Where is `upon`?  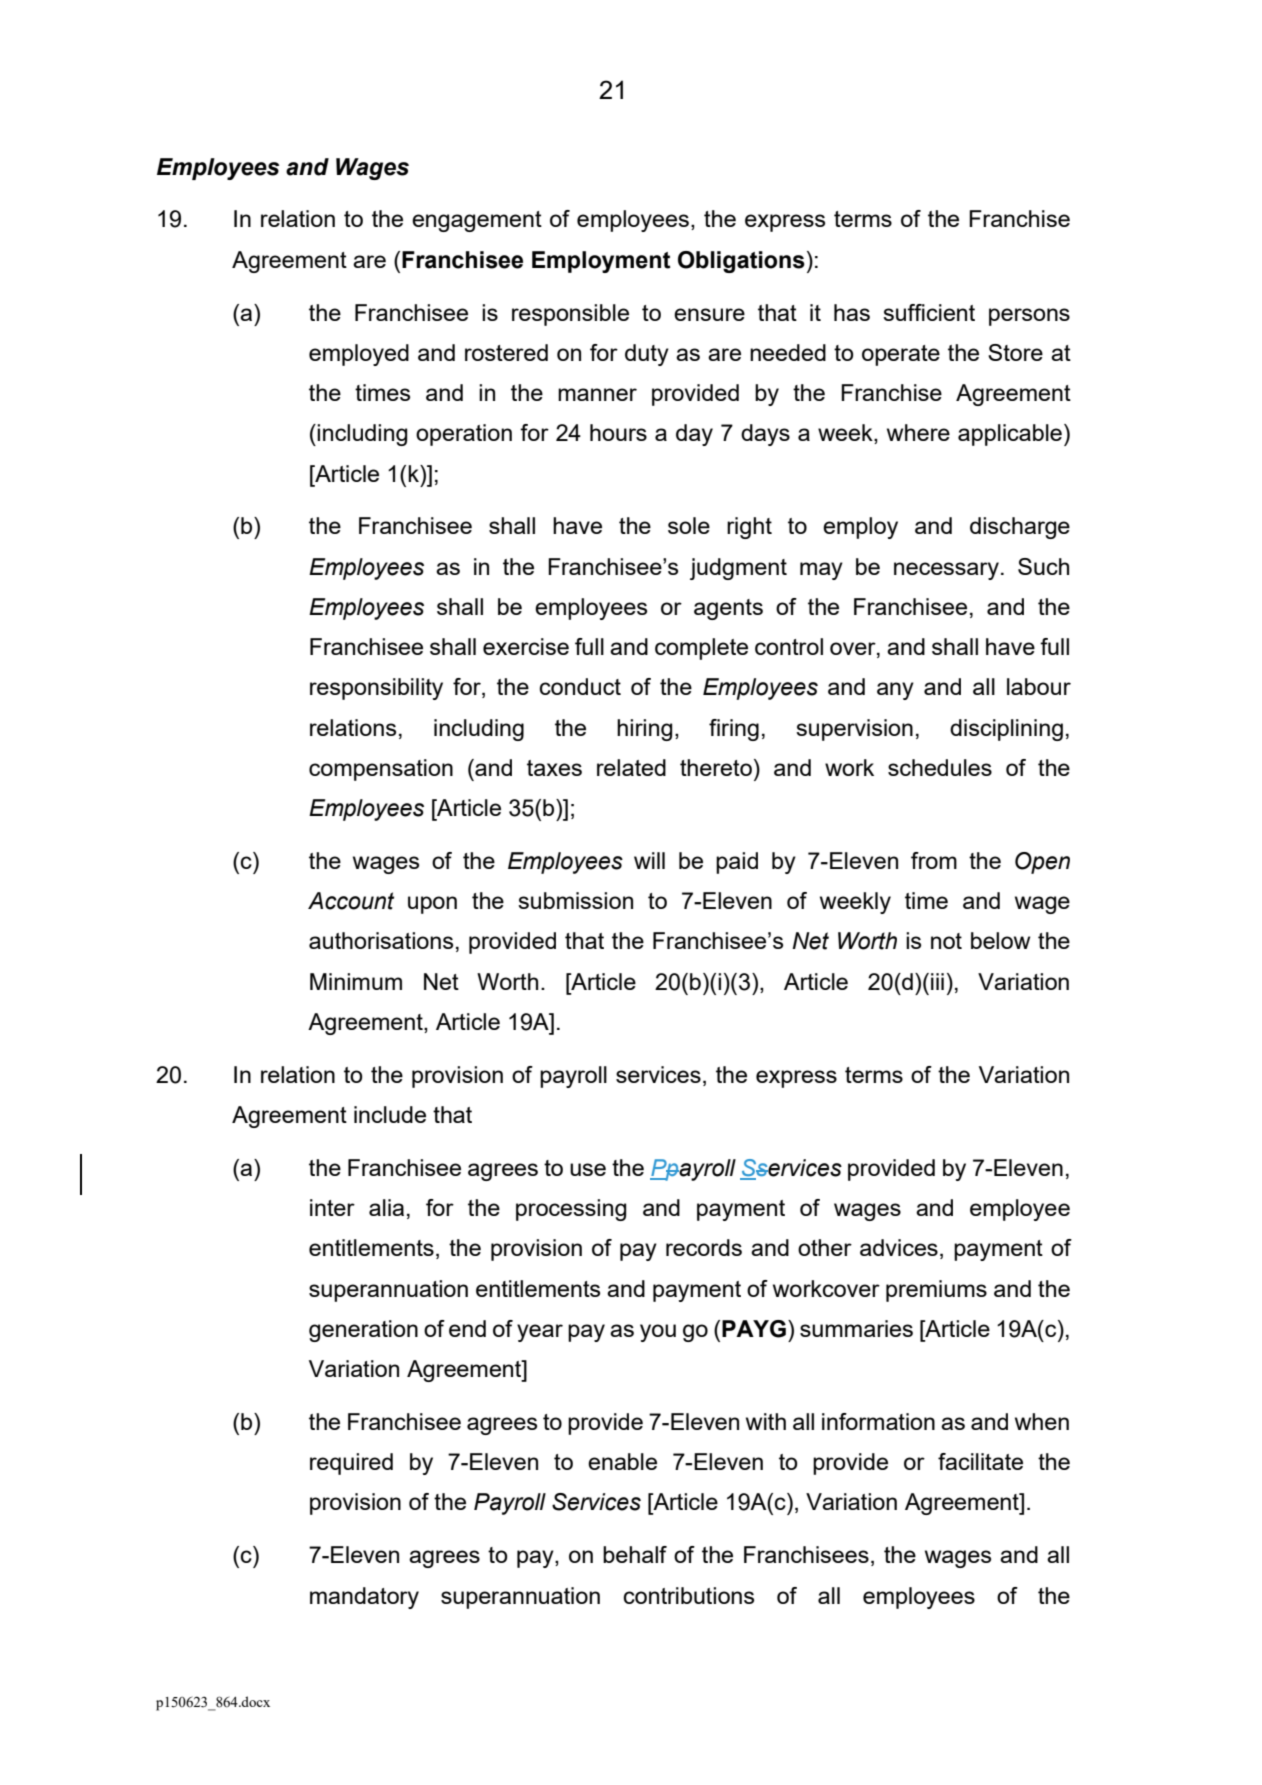 upon is located at coordinates (432, 905).
